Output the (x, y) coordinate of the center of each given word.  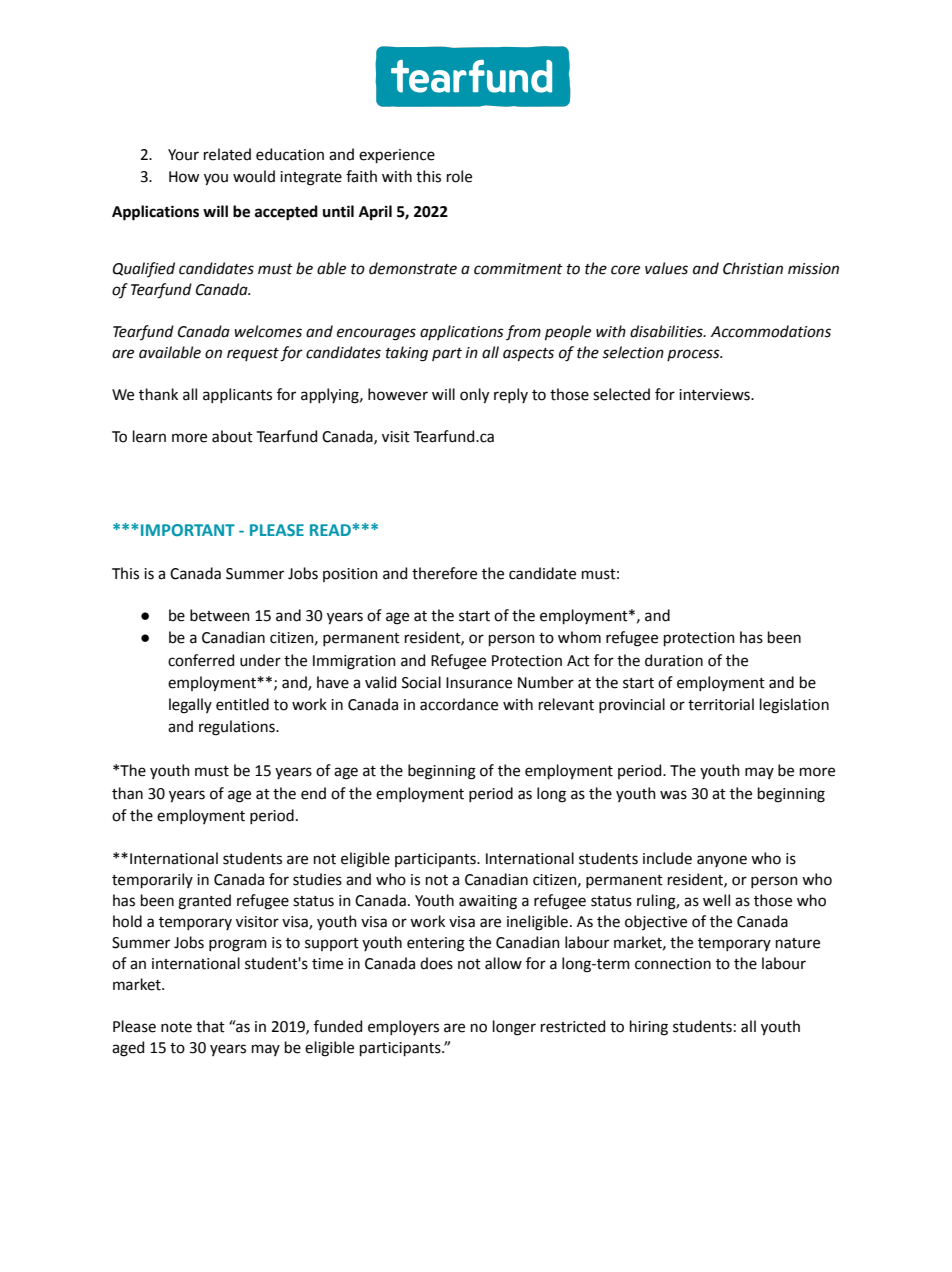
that (210, 1026)
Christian (753, 268)
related (227, 154)
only (474, 396)
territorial (721, 704)
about (232, 436)
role (459, 176)
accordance (459, 704)
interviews (715, 395)
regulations (238, 728)
